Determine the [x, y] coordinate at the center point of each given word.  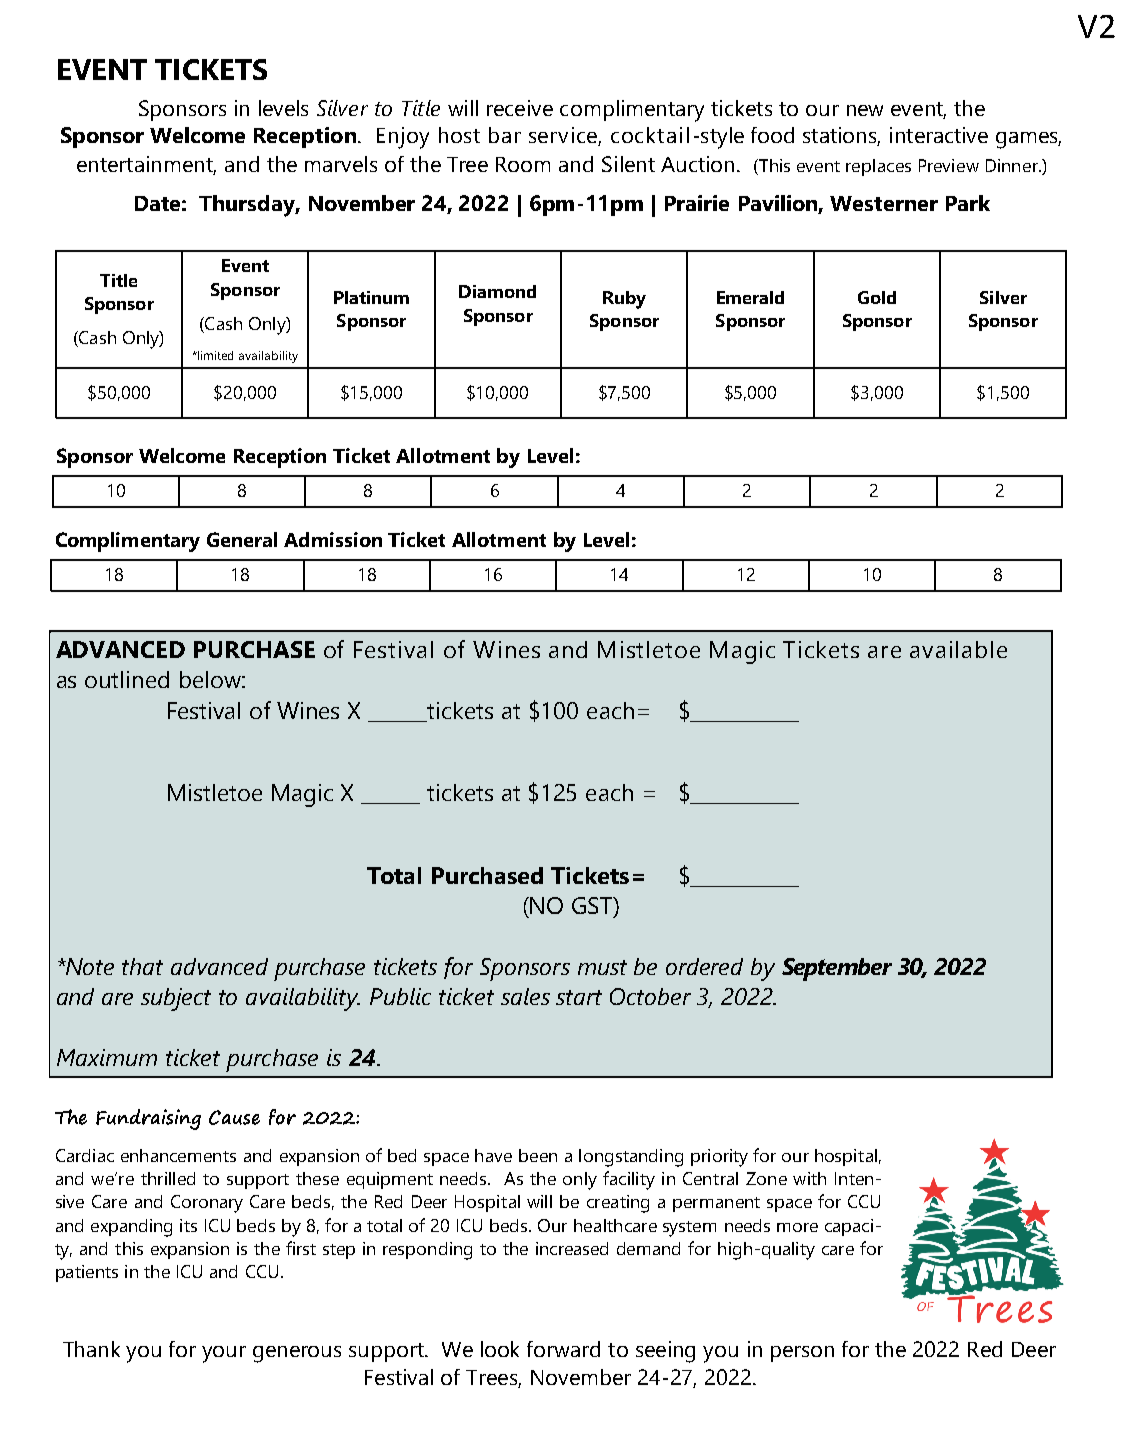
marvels [341, 164]
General [242, 539]
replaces [878, 167]
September [837, 969]
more [797, 1227]
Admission [333, 539]
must [602, 967]
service [565, 136]
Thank [91, 1349]
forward [563, 1349]
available [958, 649]
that [142, 966]
